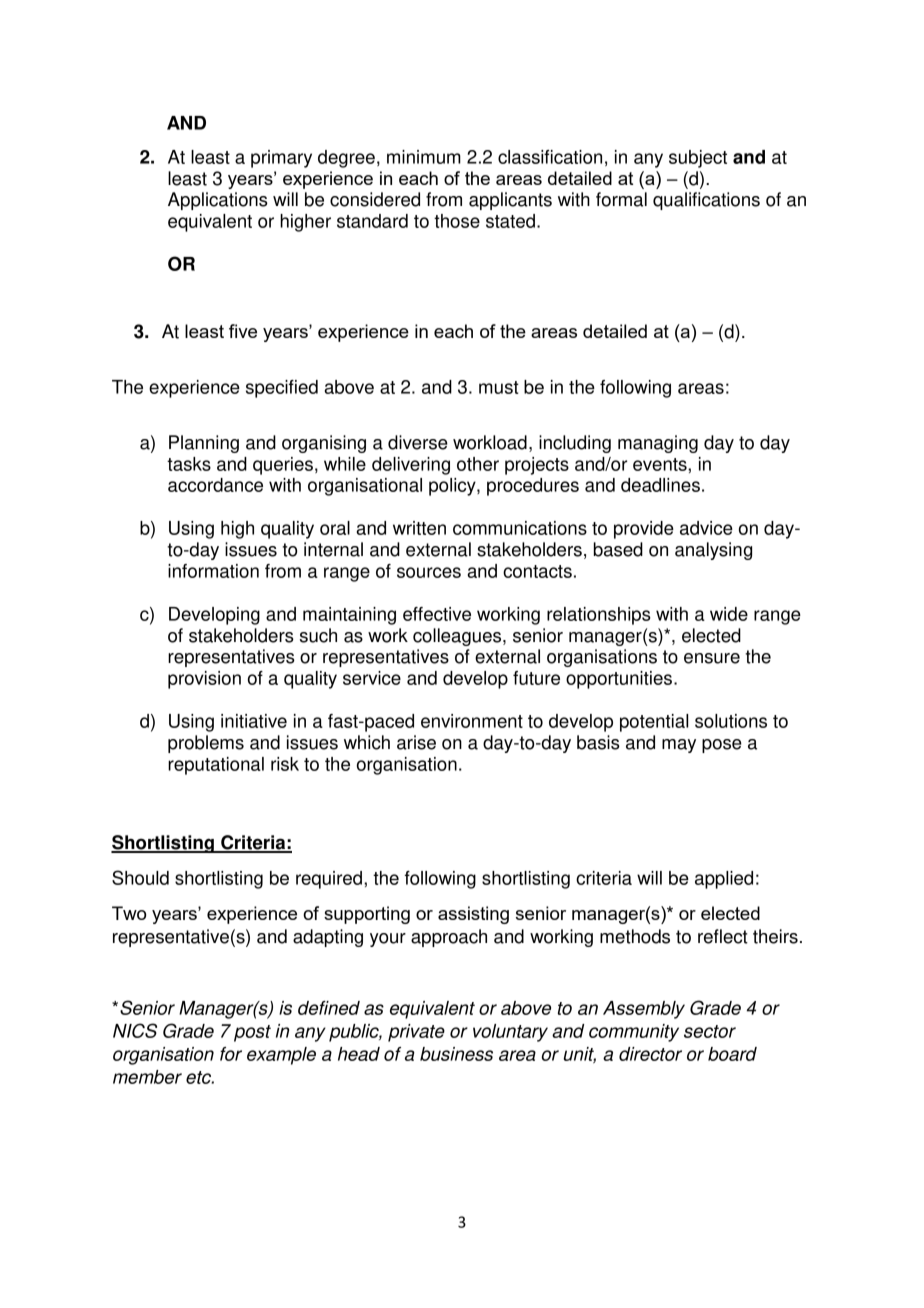 The height and width of the screenshot is (1308, 924). Describe the element at coordinates (252, 1033) in the screenshot. I see `post` at that location.
